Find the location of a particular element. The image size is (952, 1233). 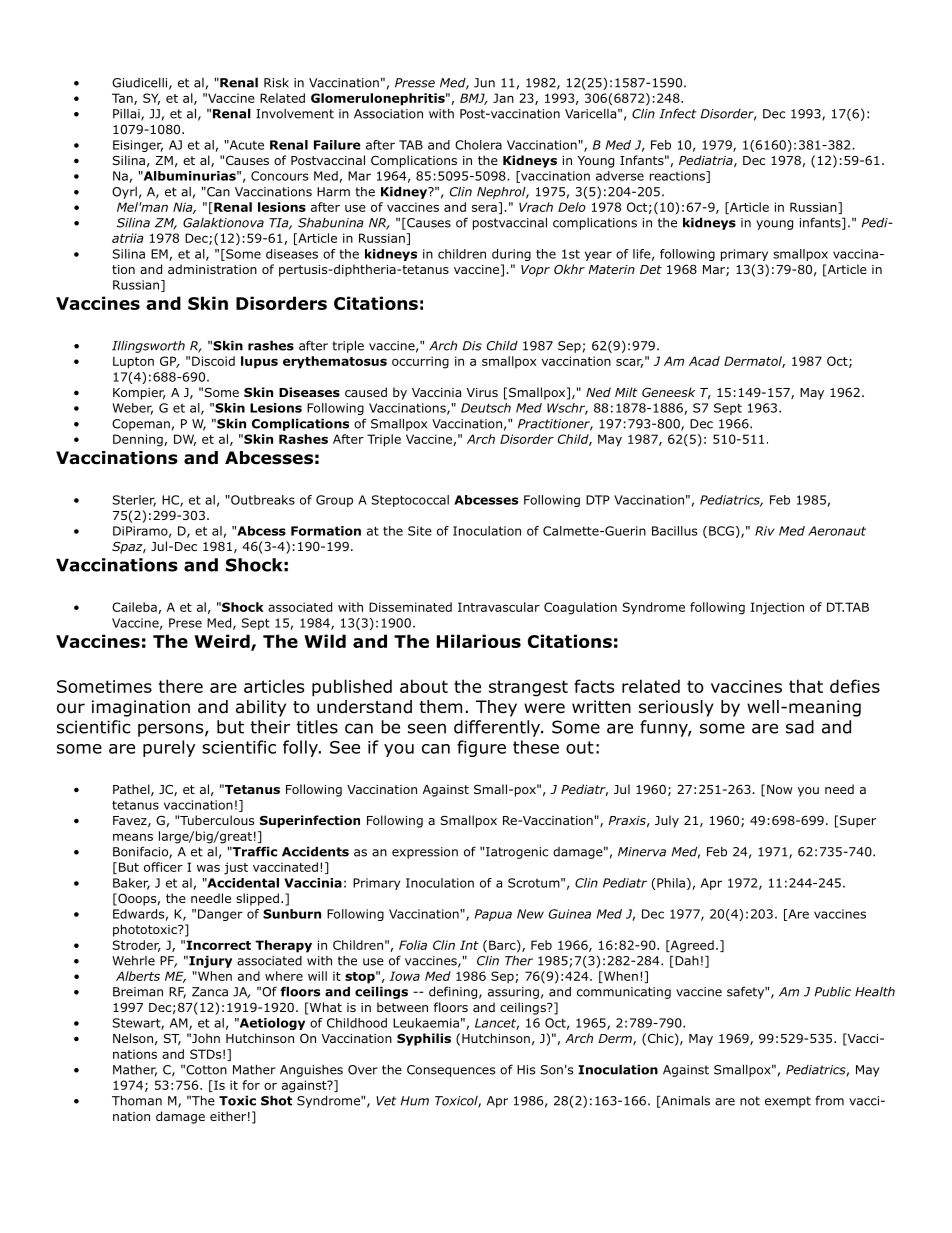

adverse is located at coordinates (620, 176).
